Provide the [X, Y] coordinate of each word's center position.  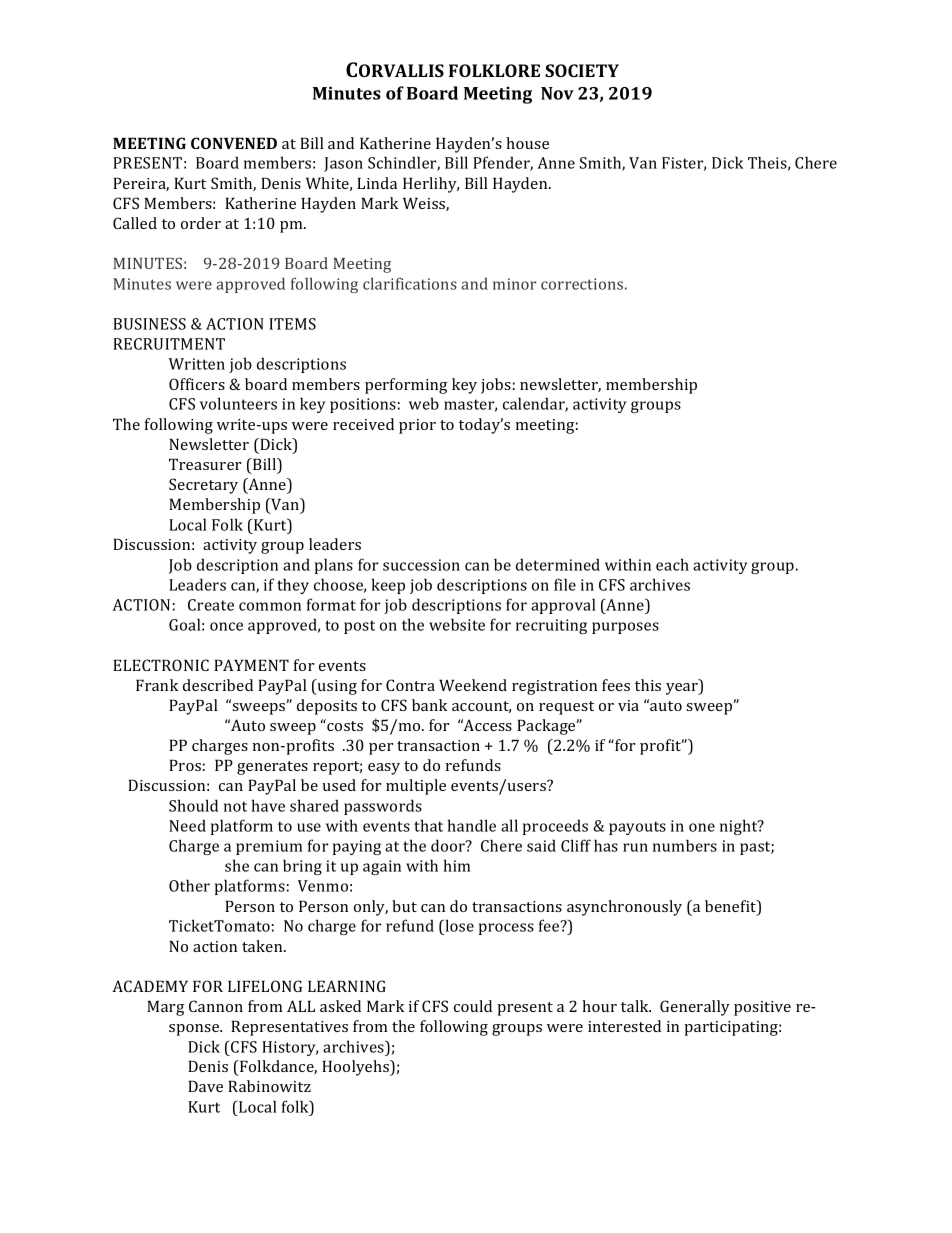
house [527, 143]
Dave [205, 1086]
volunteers [238, 403]
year [683, 689]
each [672, 564]
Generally [695, 1008]
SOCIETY [582, 70]
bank [429, 705]
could [473, 1006]
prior [417, 426]
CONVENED [234, 143]
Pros [185, 765]
